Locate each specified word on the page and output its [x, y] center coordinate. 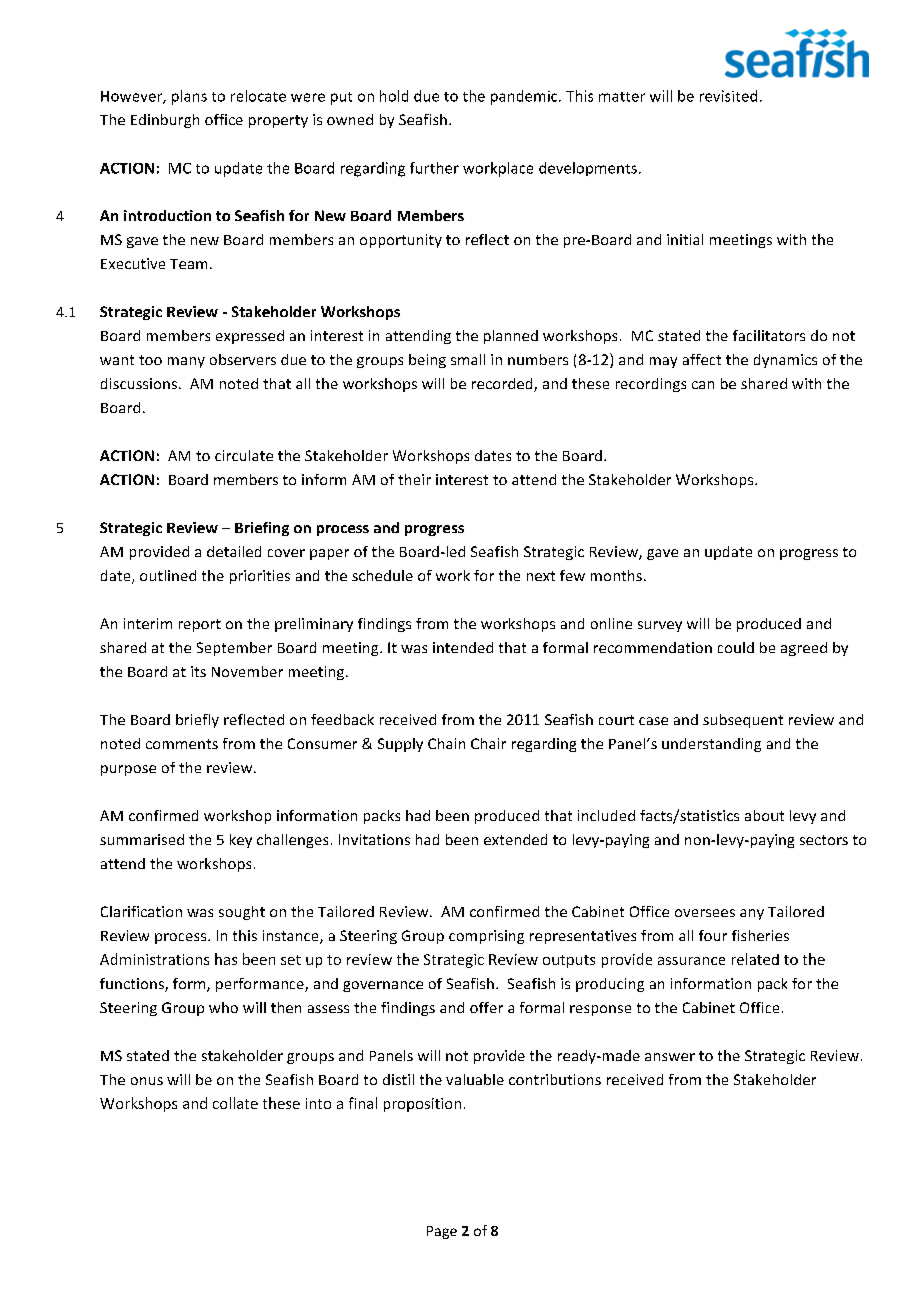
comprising [486, 937]
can [703, 385]
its [198, 671]
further [434, 168]
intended [463, 647]
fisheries [760, 935]
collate [235, 1103]
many [186, 362]
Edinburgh [165, 121]
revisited [728, 96]
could [736, 647]
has [226, 959]
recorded [503, 385]
